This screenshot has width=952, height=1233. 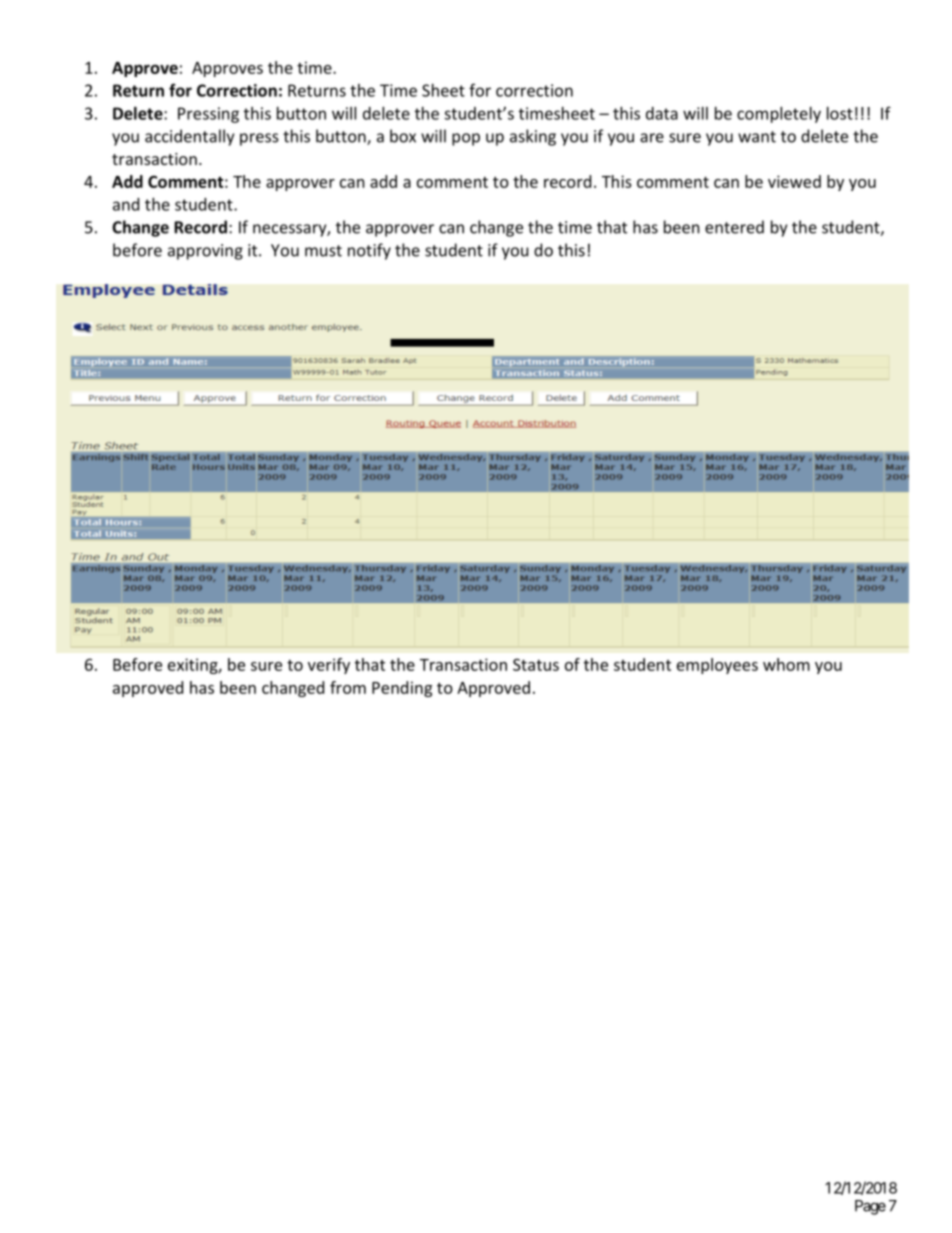 I want to click on notify, so click(x=369, y=251).
